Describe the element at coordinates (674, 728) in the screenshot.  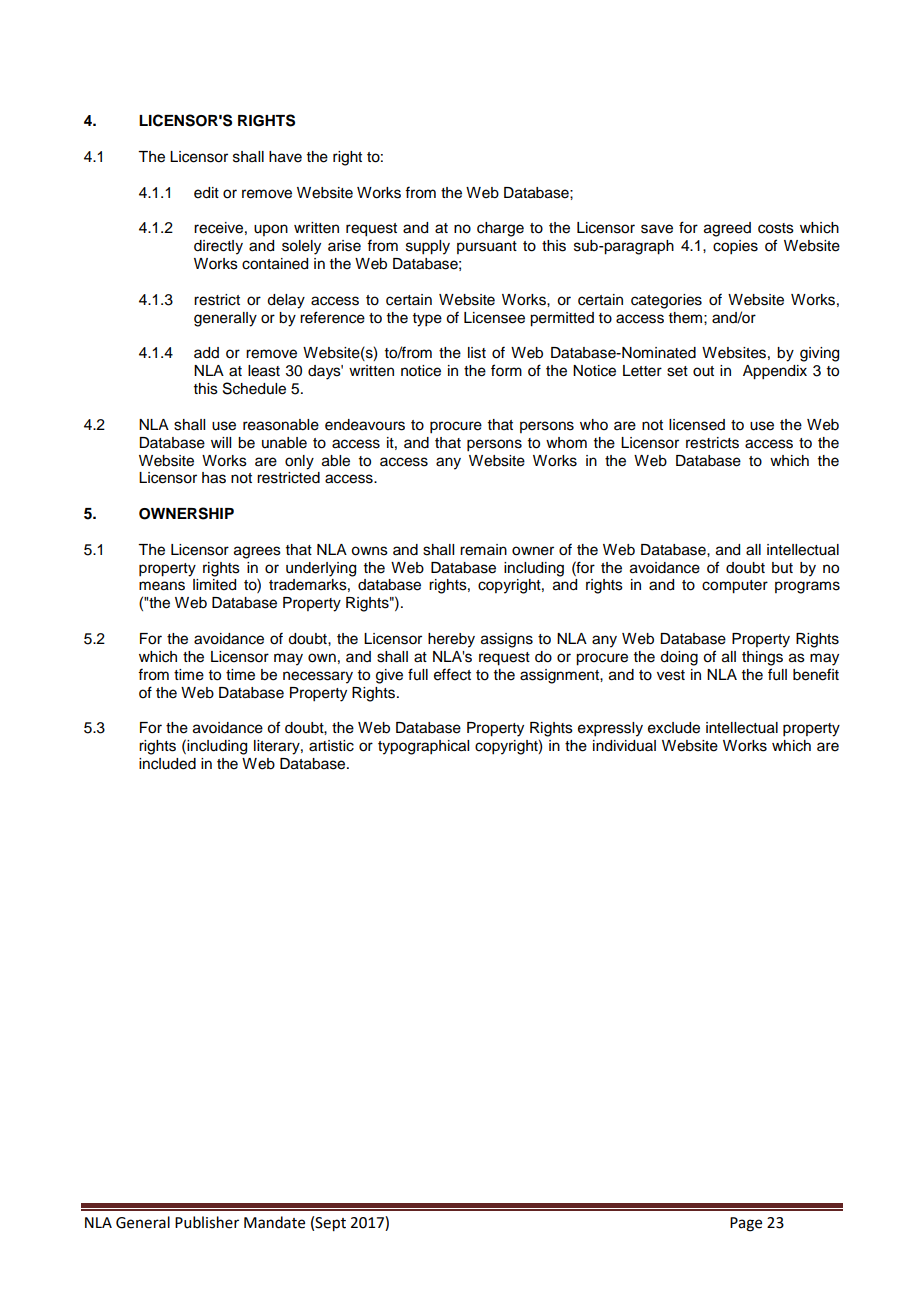
I see `exclude` at that location.
